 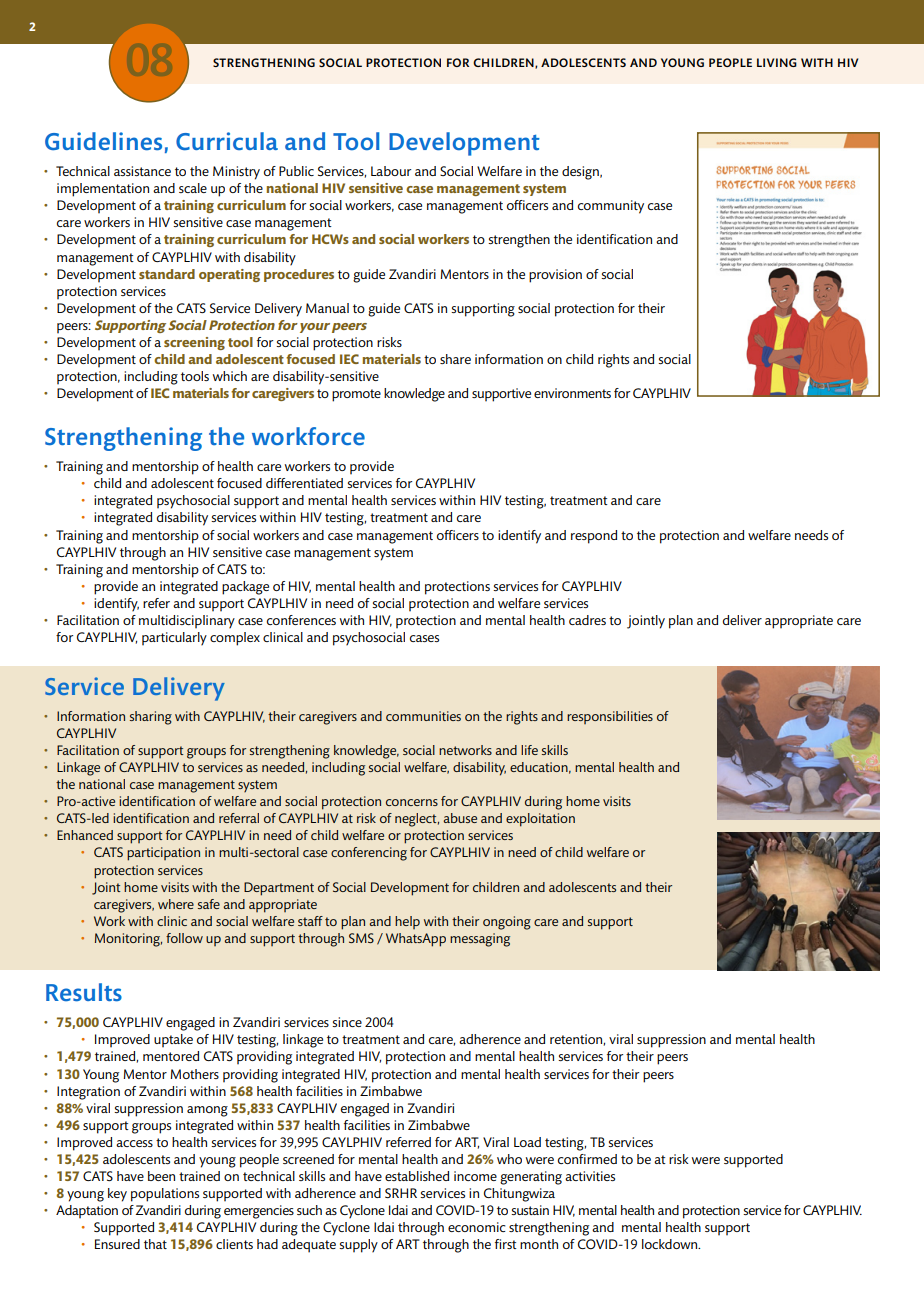 I want to click on share, so click(x=455, y=359).
